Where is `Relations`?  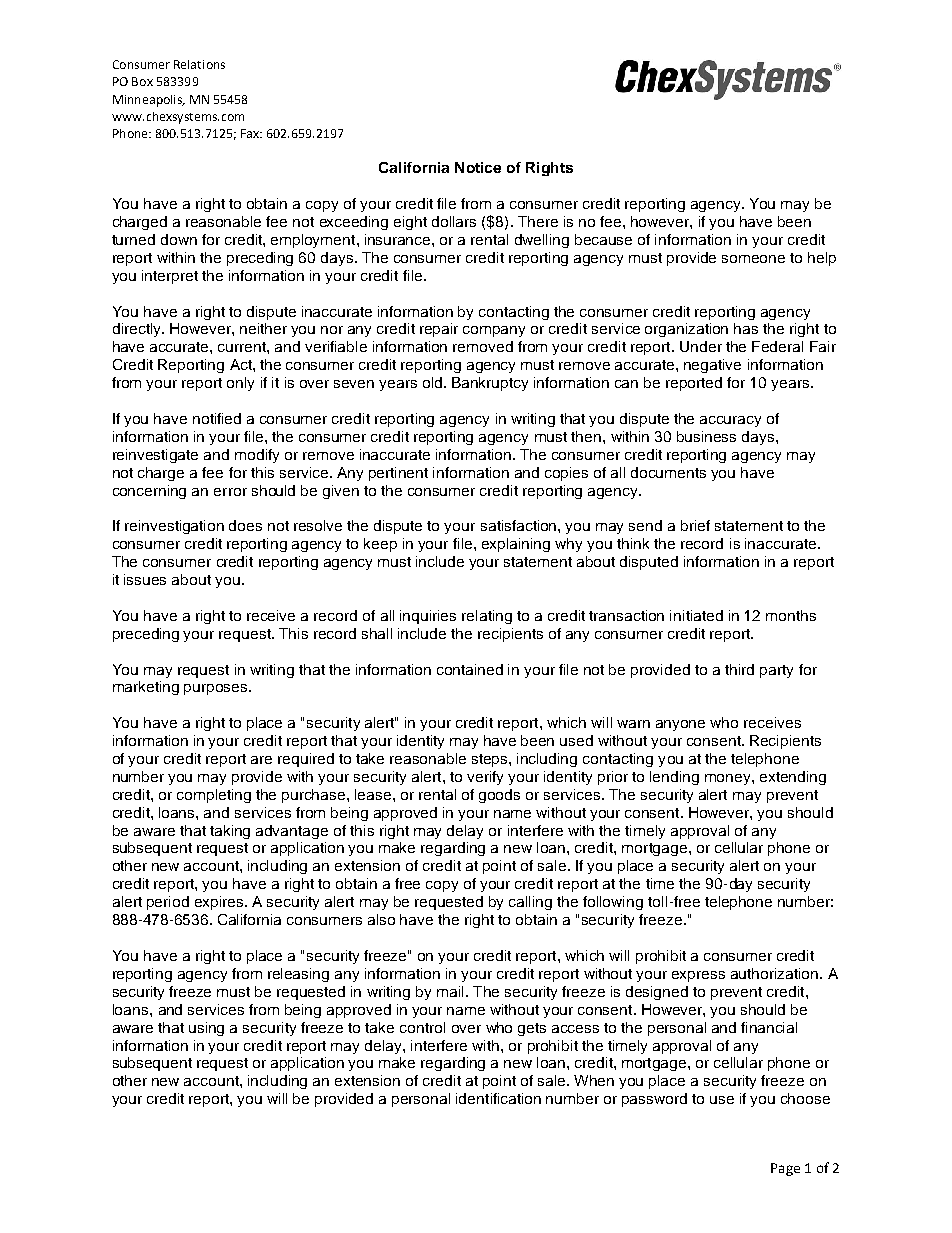
Relations is located at coordinates (199, 64).
